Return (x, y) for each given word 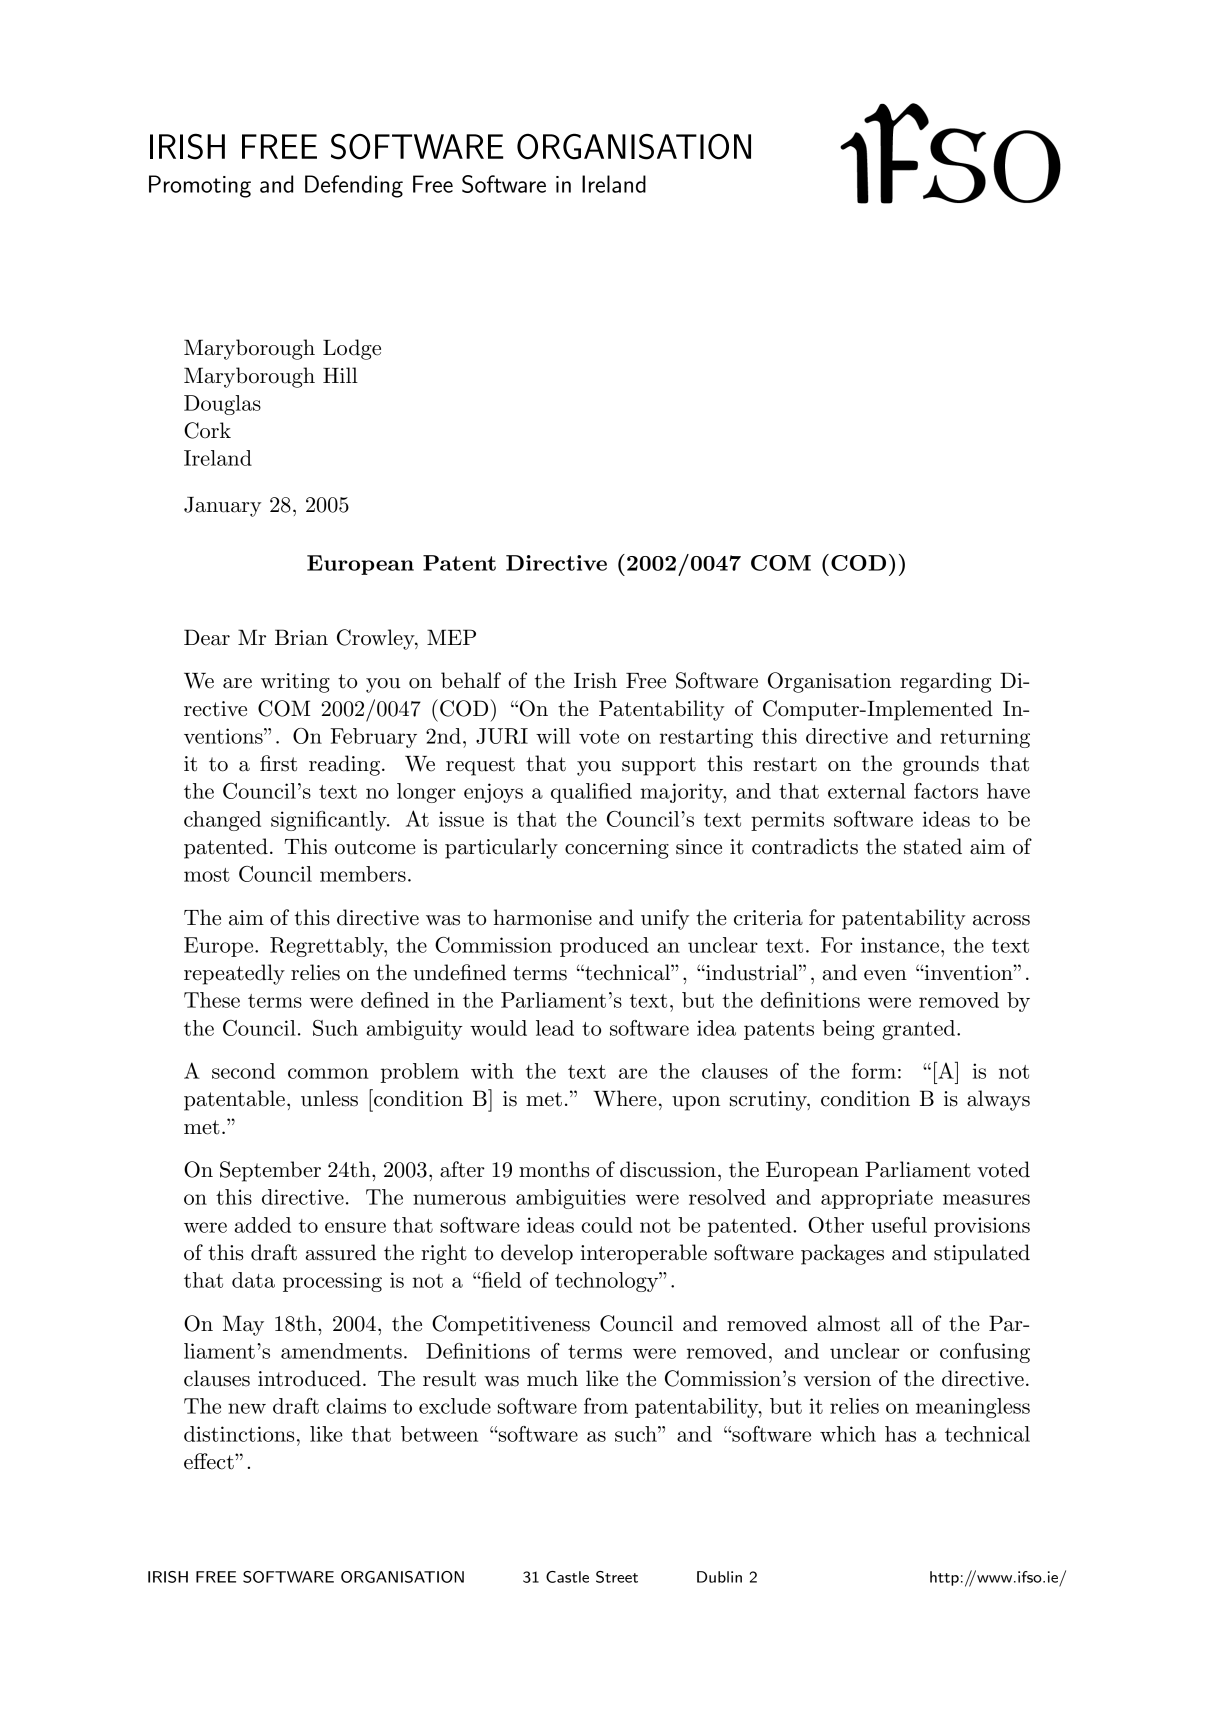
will (553, 736)
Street (617, 1577)
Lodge (352, 349)
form (874, 1071)
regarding (945, 682)
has (900, 1434)
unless (329, 1098)
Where (625, 1098)
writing (295, 683)
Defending (354, 186)
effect (210, 1461)
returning (985, 738)
